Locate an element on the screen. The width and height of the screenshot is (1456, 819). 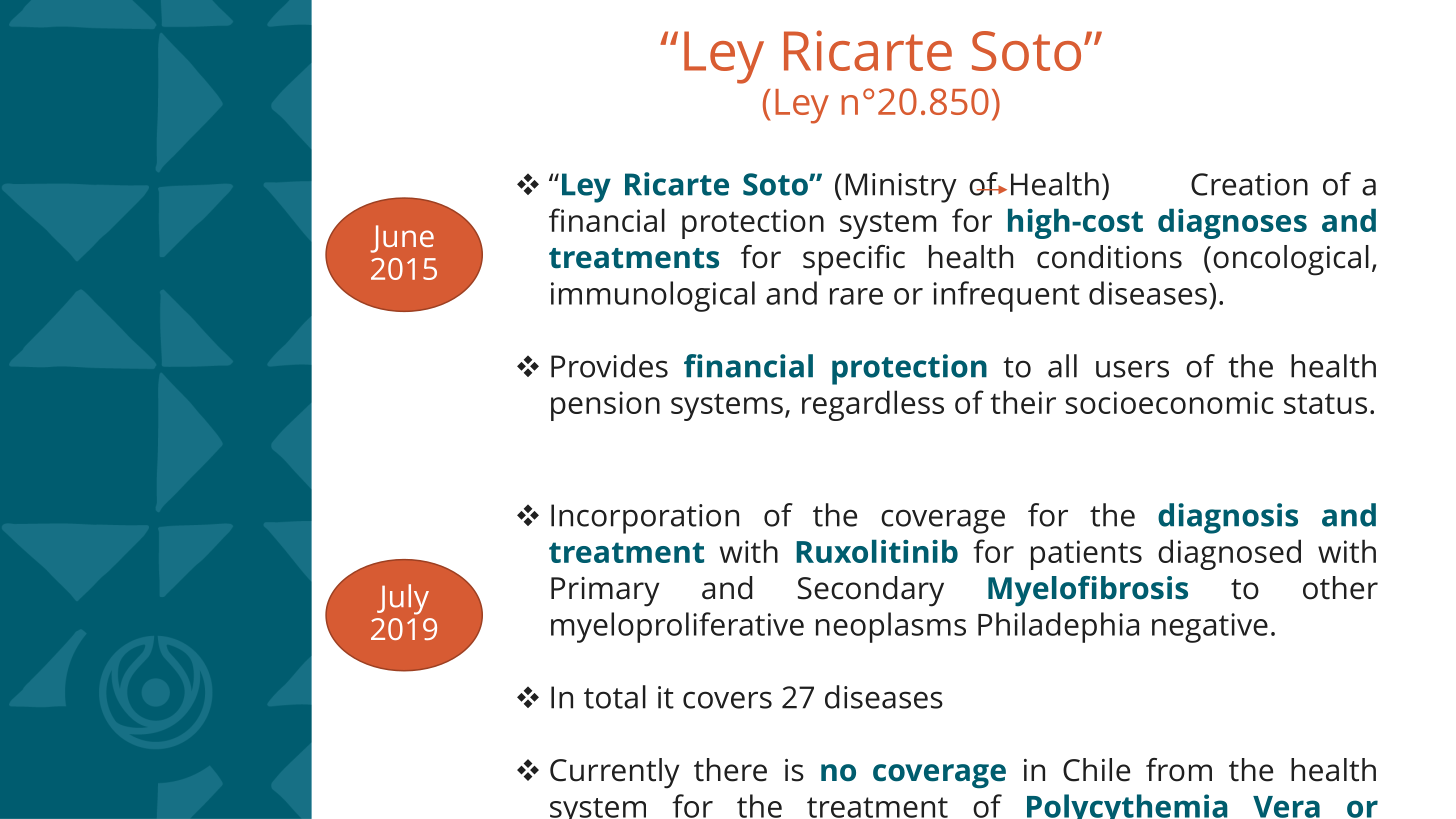
Currently is located at coordinates (614, 773).
